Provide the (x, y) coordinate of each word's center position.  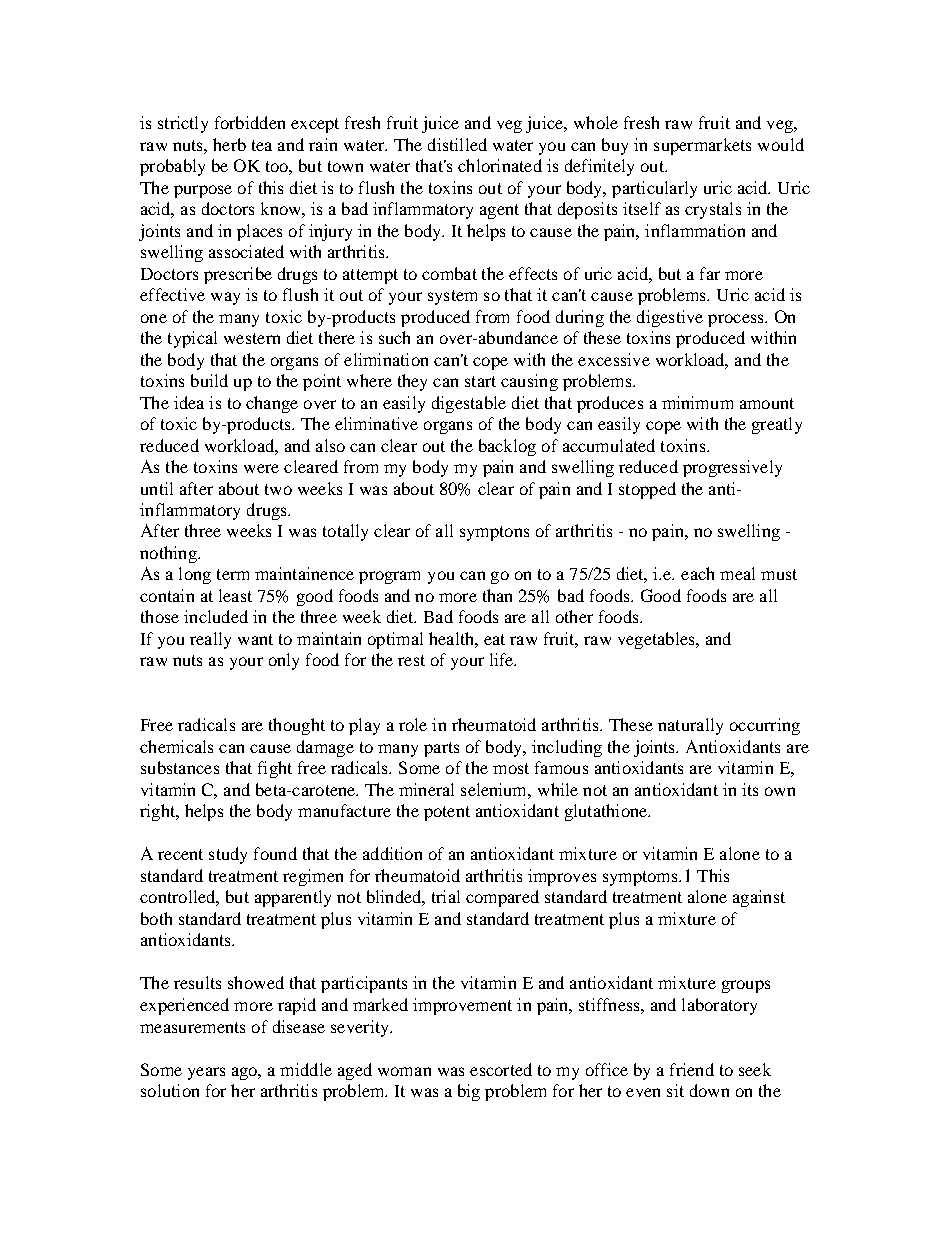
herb (229, 144)
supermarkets (702, 146)
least (235, 595)
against (759, 898)
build (209, 380)
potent (447, 813)
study (228, 855)
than (497, 595)
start (480, 381)
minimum (697, 402)
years (206, 1073)
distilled (457, 144)
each (697, 573)
